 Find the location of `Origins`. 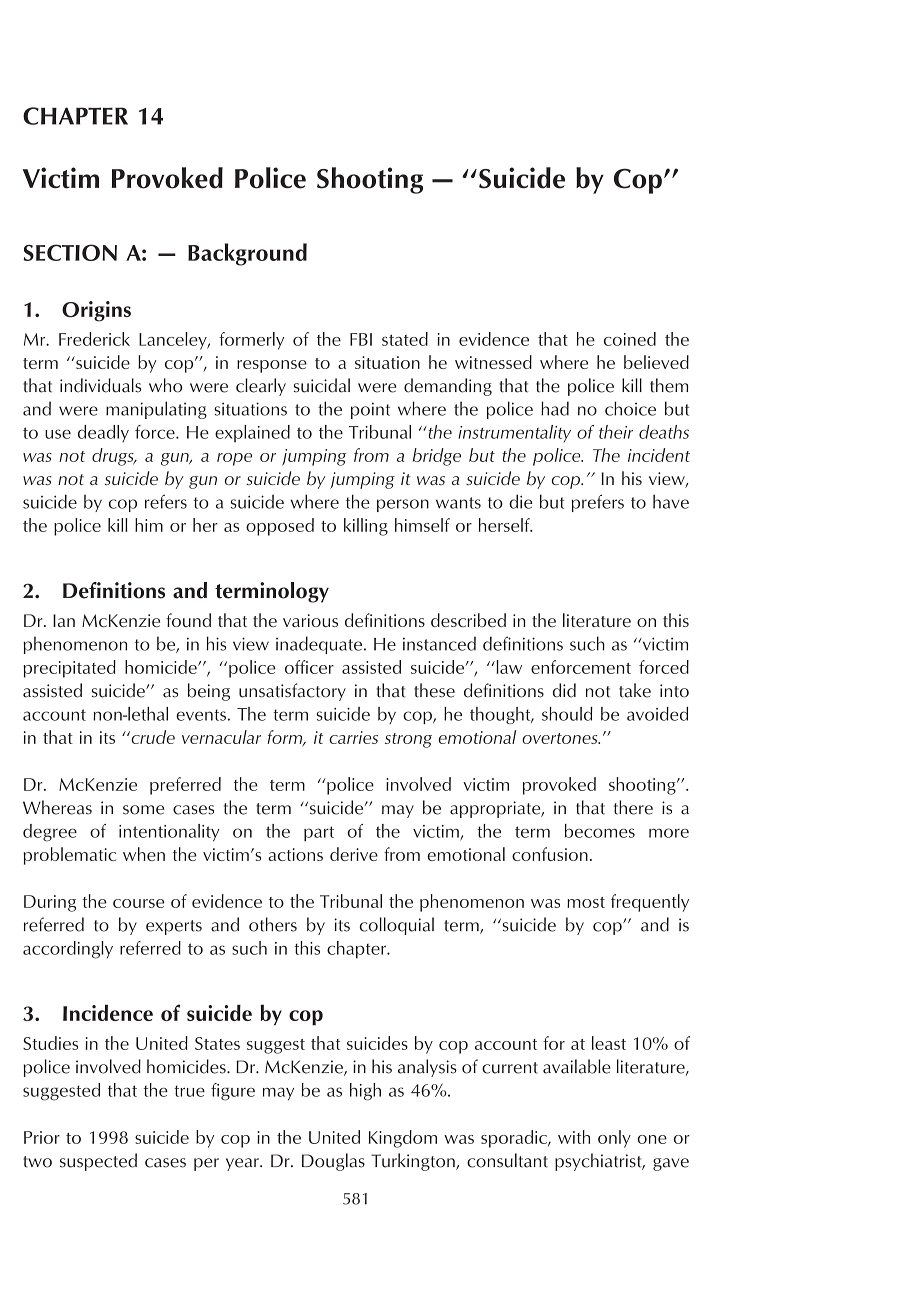

Origins is located at coordinates (96, 311).
